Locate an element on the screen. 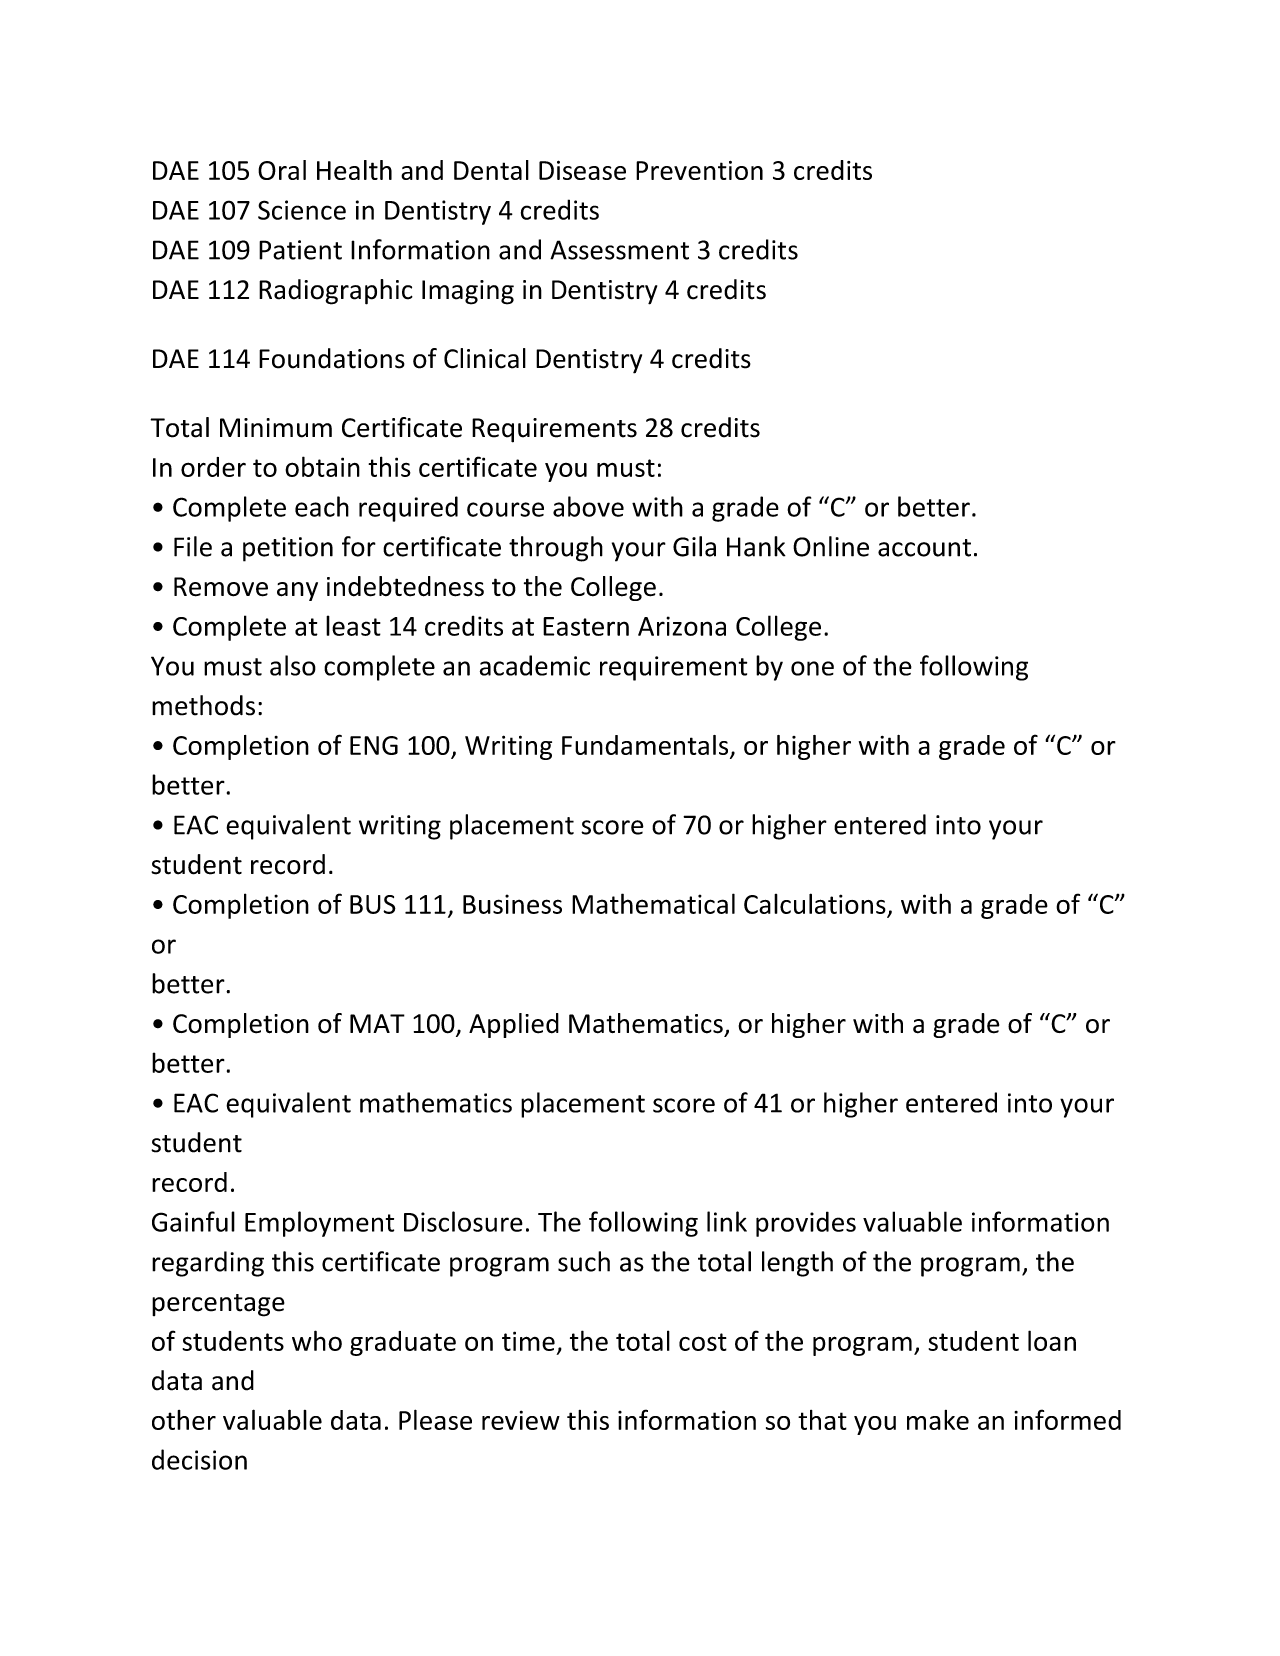 This screenshot has width=1280, height=1656. Fundamentals is located at coordinates (646, 746).
